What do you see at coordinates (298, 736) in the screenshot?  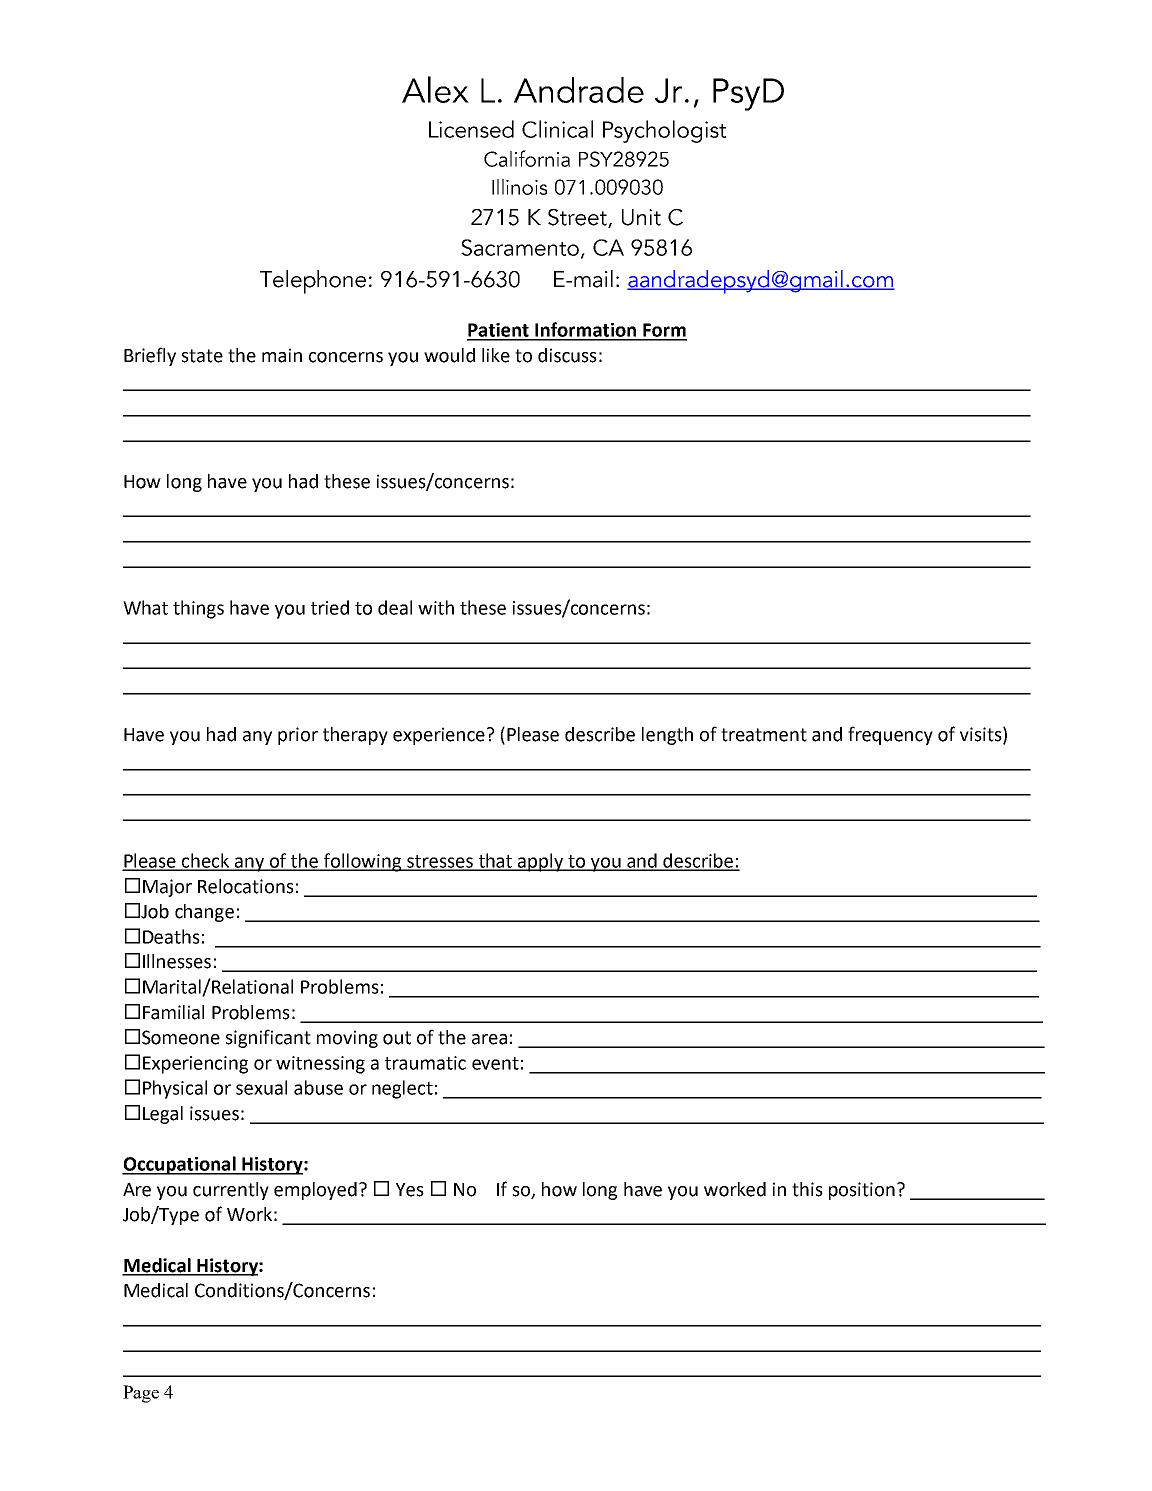 I see `prior` at bounding box center [298, 736].
